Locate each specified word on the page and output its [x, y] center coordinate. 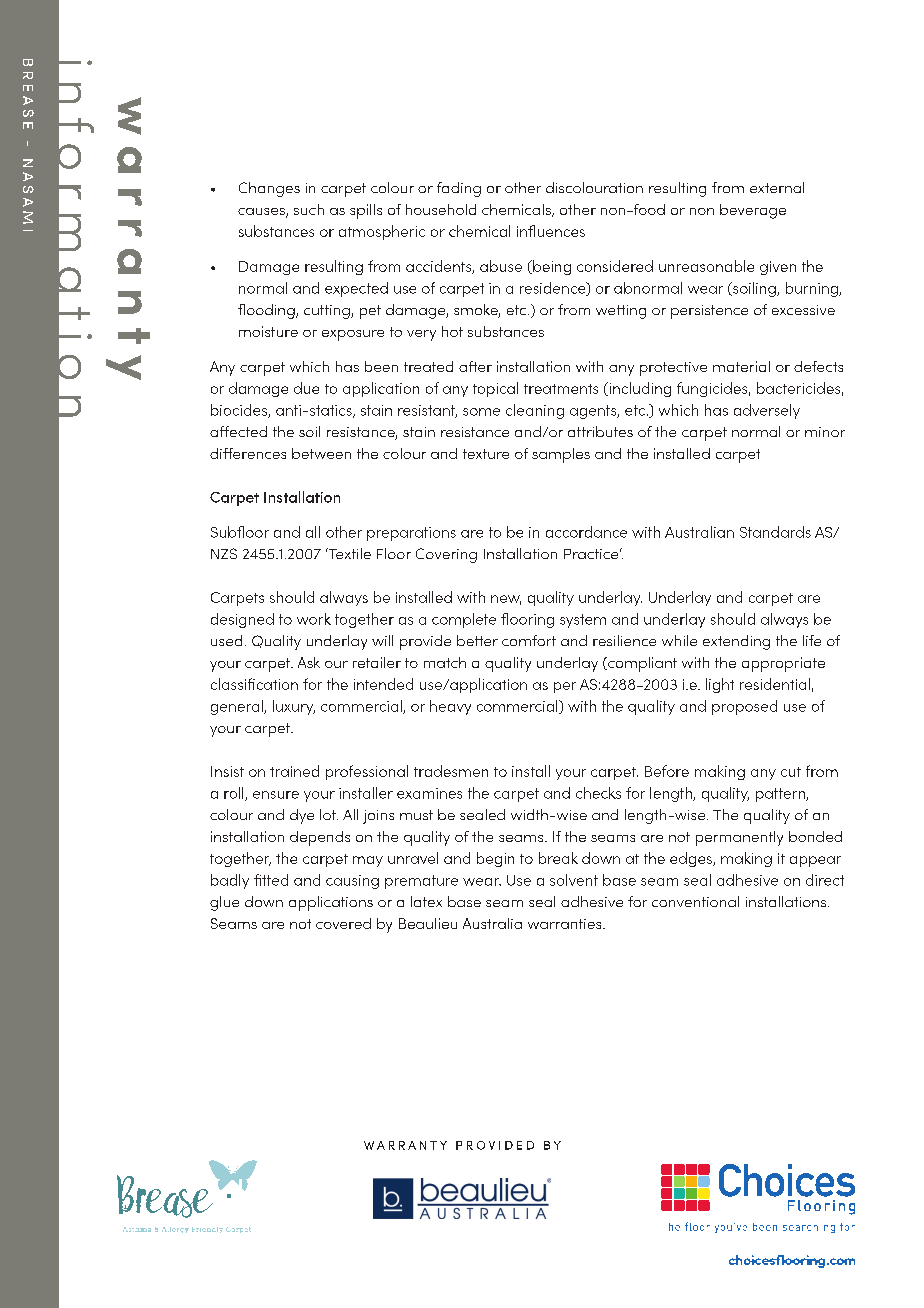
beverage [753, 211]
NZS [224, 553]
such [309, 209]
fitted [271, 880]
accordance [586, 532]
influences [551, 231]
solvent [574, 880]
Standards [775, 532]
